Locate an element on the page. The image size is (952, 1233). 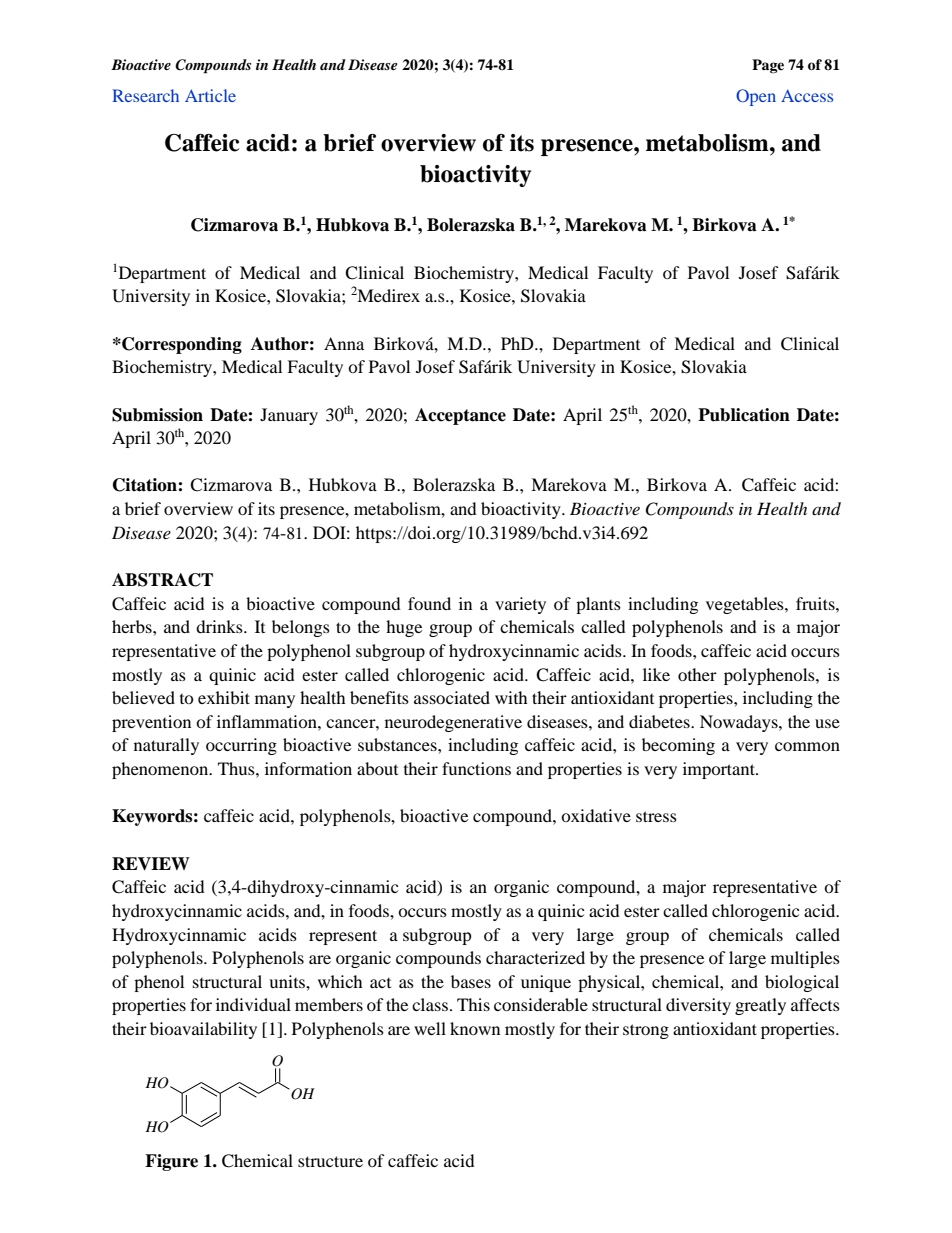
Page is located at coordinates (768, 66).
